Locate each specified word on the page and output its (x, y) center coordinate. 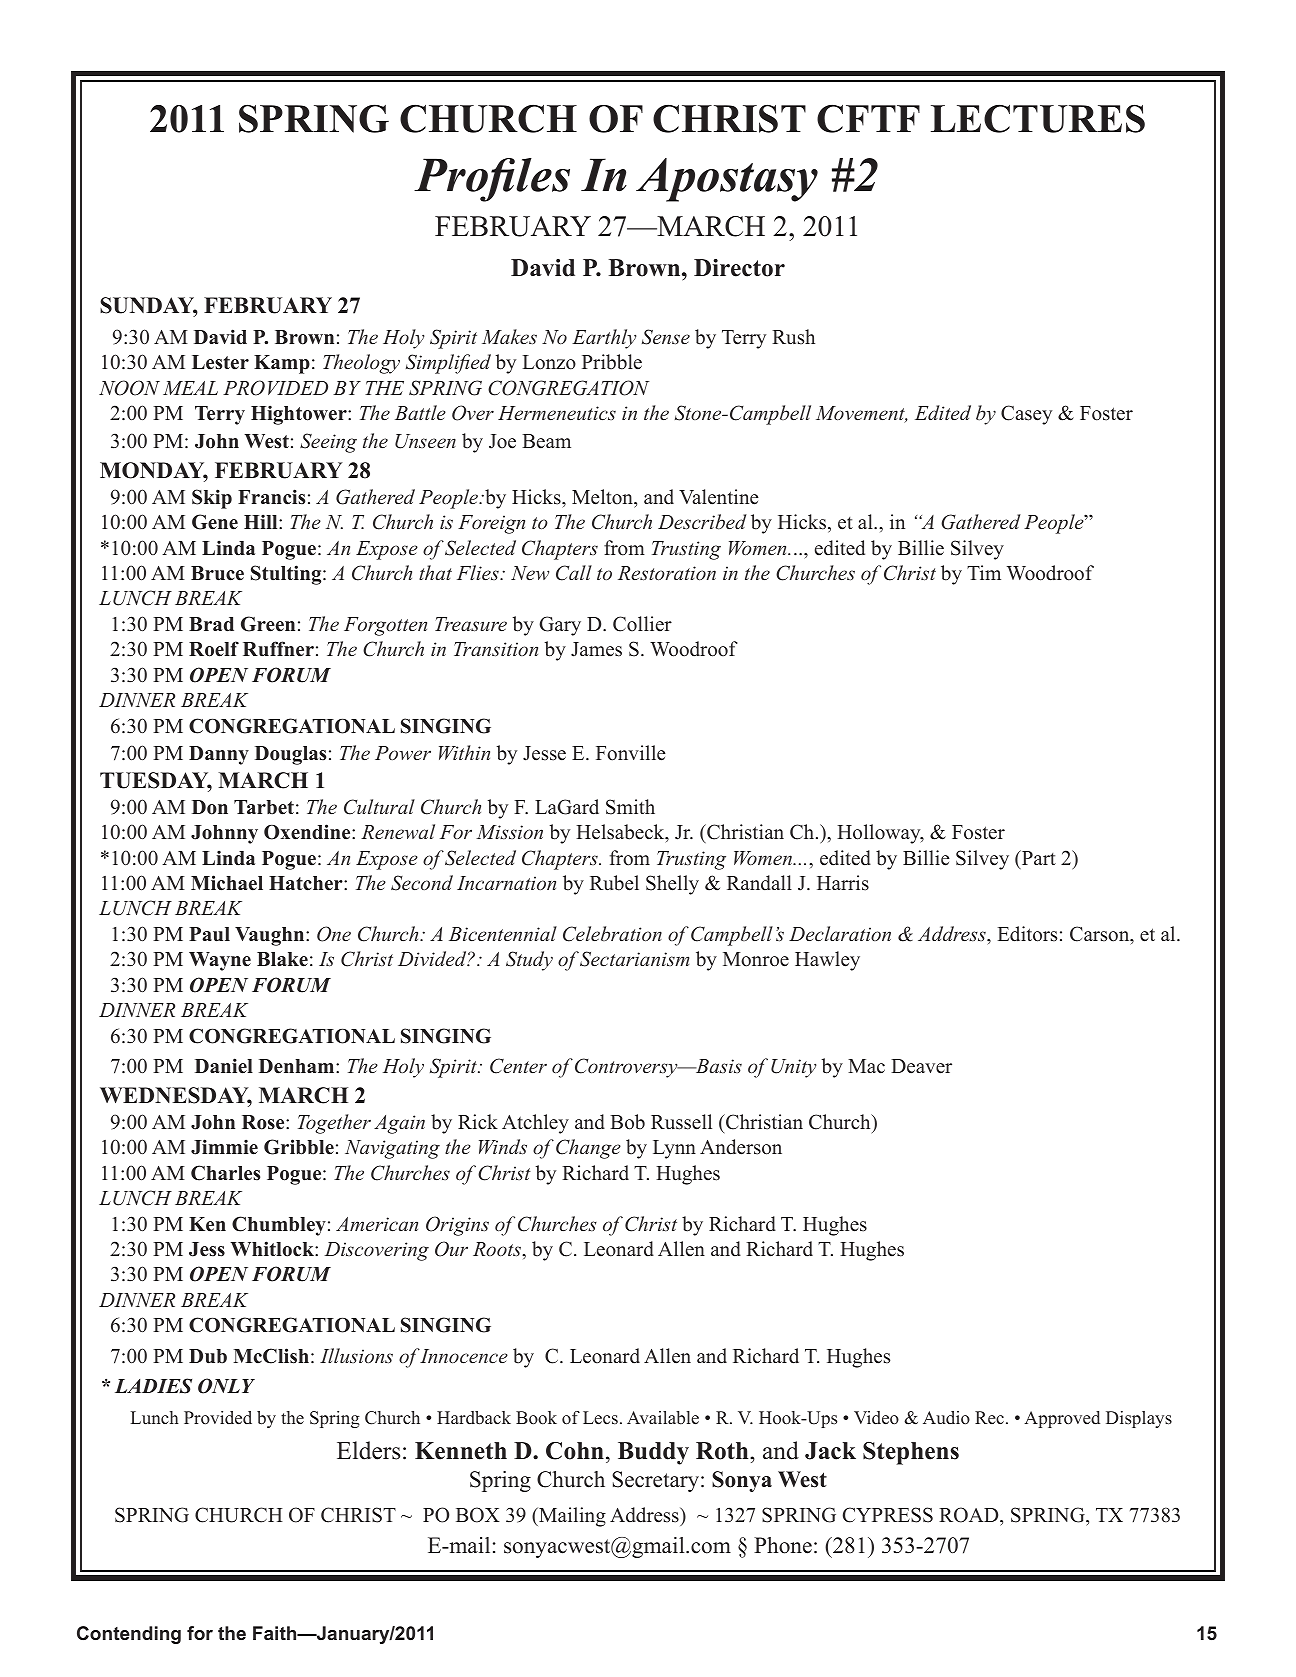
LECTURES (1038, 118)
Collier (642, 624)
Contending (129, 1635)
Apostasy (727, 180)
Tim (984, 572)
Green (268, 624)
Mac (866, 1066)
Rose (264, 1122)
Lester (220, 362)
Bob (627, 1122)
